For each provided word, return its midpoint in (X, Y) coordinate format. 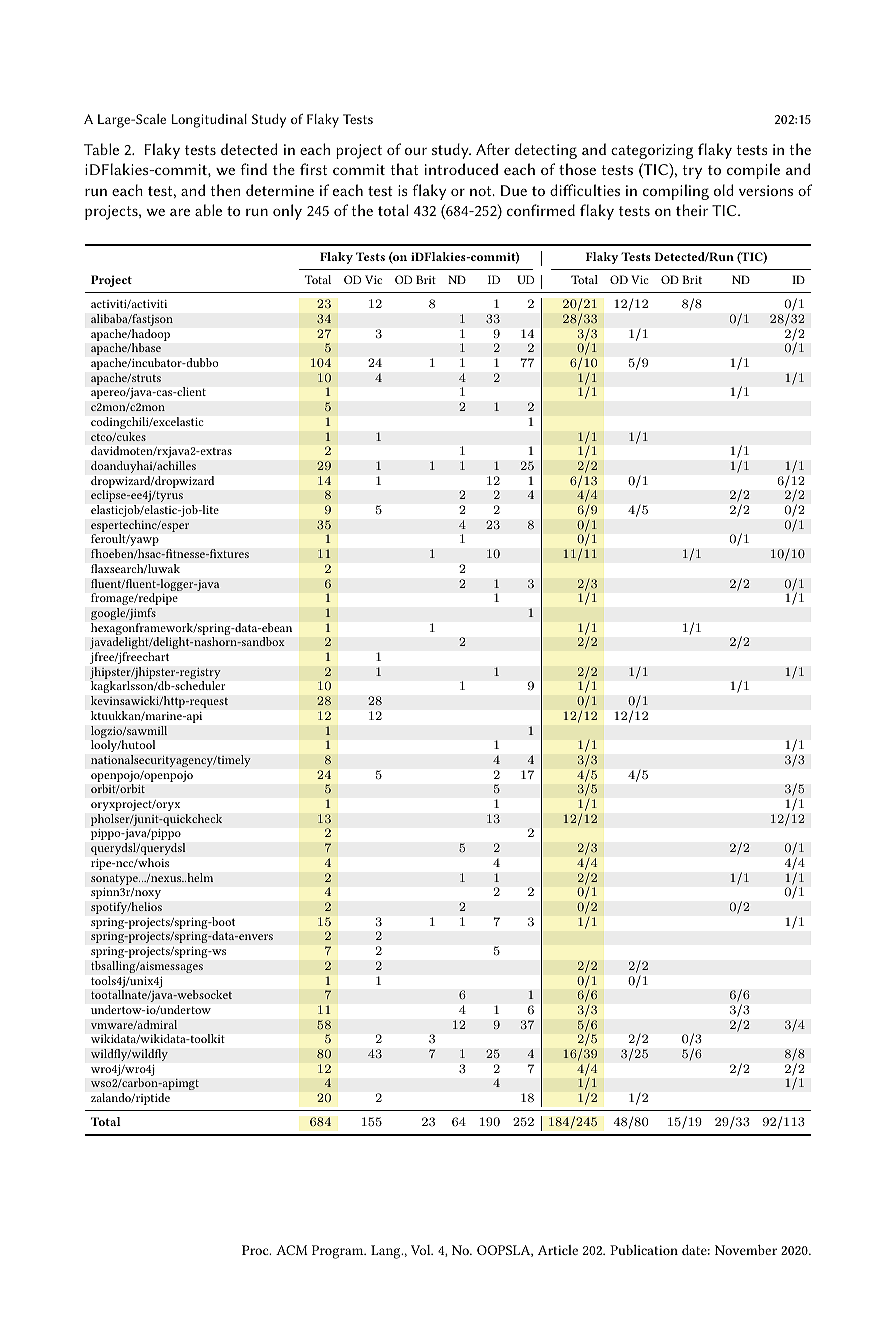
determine (280, 190)
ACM (292, 1250)
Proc (256, 1250)
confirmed (541, 210)
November (746, 1250)
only (287, 212)
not (482, 191)
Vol (422, 1250)
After (493, 149)
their (692, 210)
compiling (676, 192)
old (724, 190)
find (254, 169)
